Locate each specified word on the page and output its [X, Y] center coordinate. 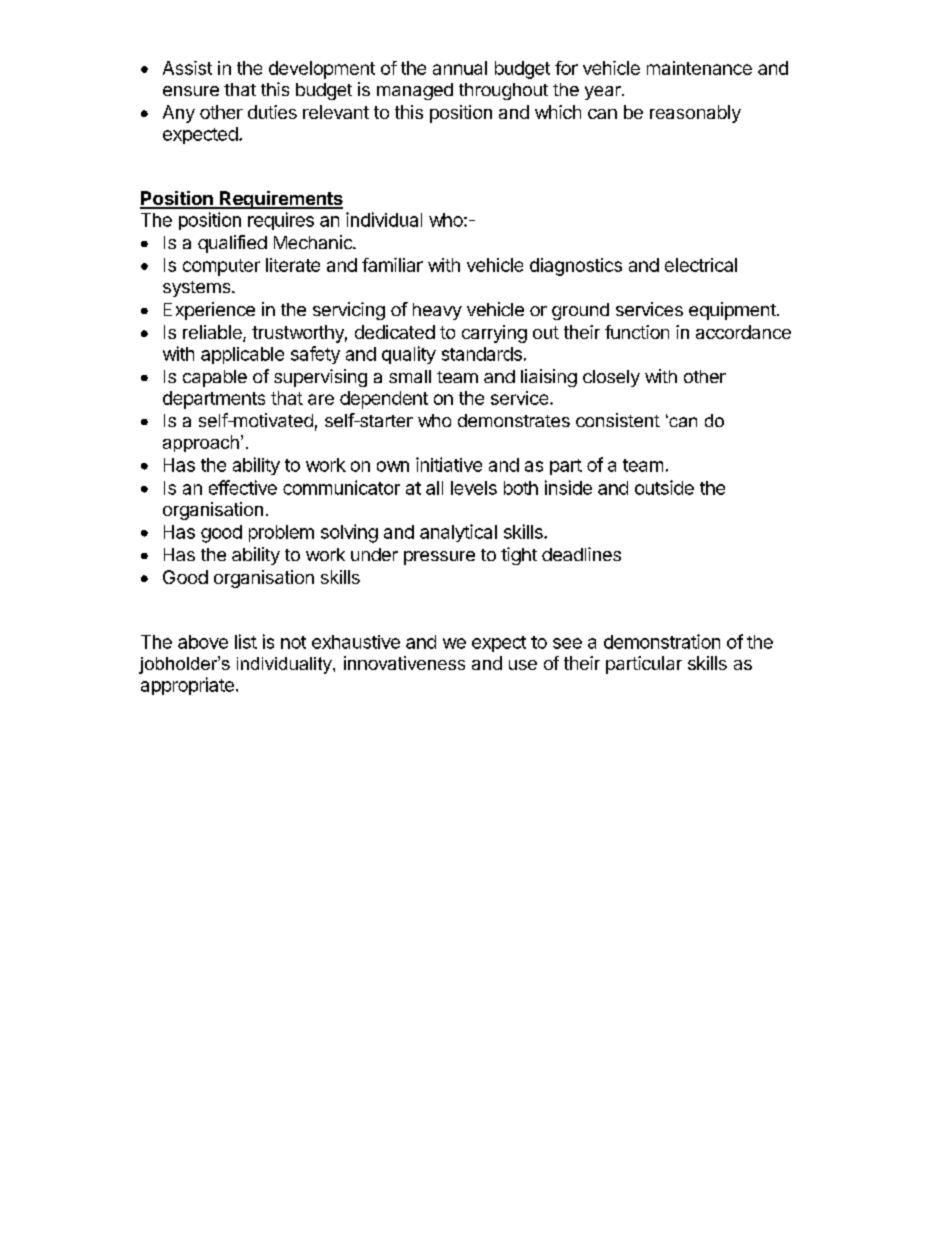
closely [611, 378]
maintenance [699, 68]
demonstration [662, 641]
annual [460, 68]
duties [272, 112]
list [246, 641]
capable [215, 378]
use [523, 665]
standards [482, 354]
